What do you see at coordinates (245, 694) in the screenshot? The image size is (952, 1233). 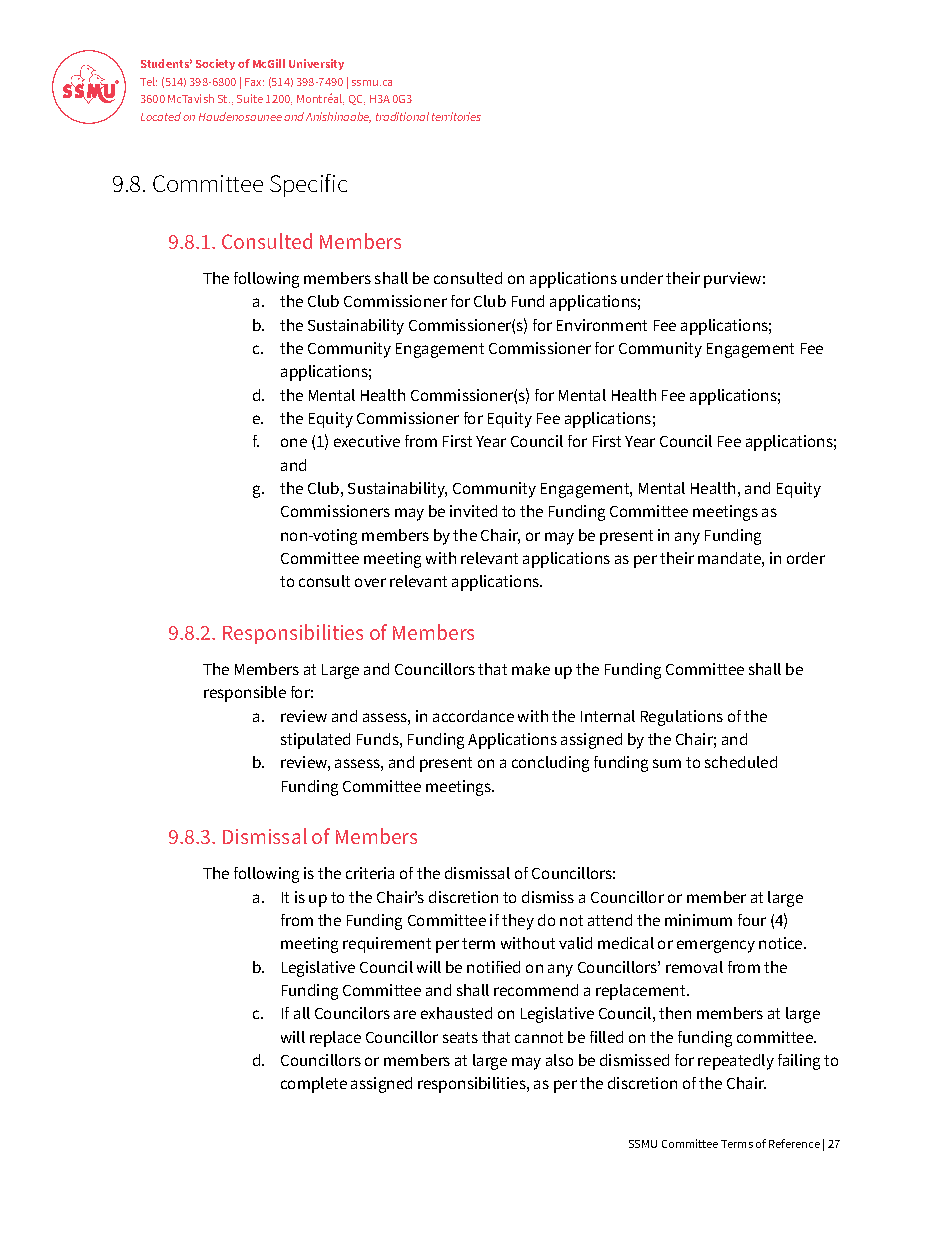 I see `responsible` at bounding box center [245, 694].
